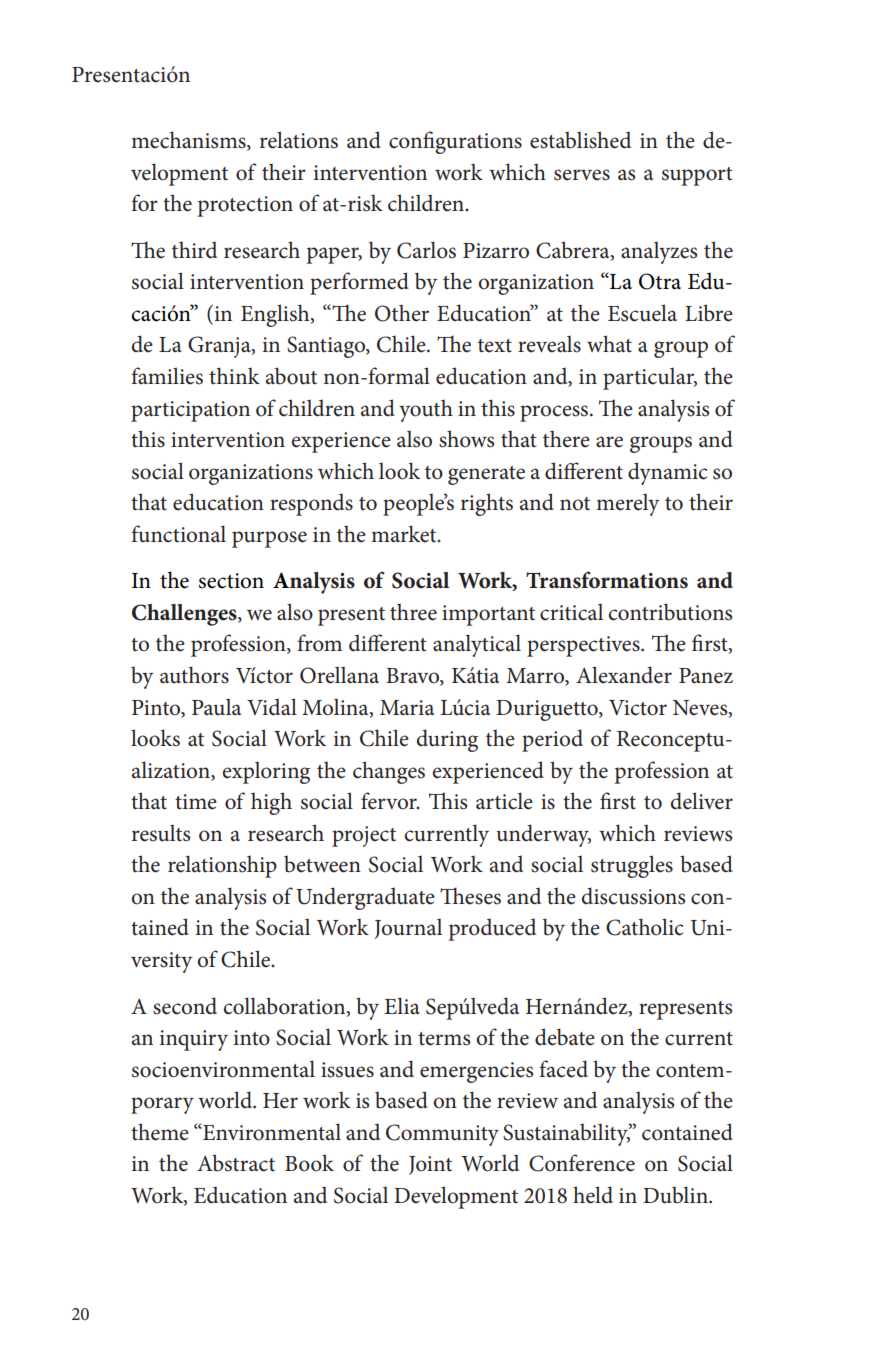 This image has width=894, height=1372. Describe the element at coordinates (644, 927) in the image. I see `Catholic` at that location.
